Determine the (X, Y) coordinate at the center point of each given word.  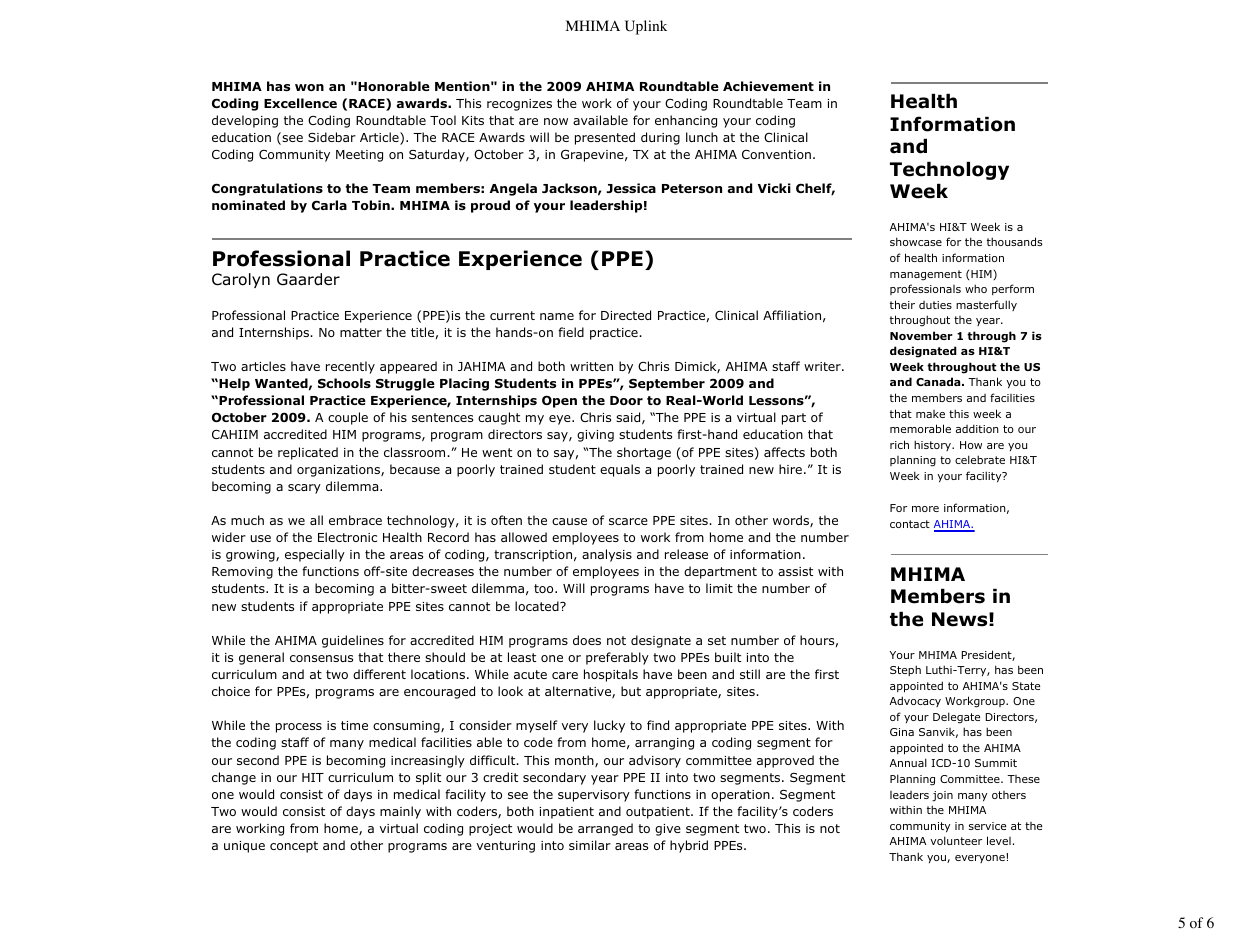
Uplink (646, 27)
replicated (308, 453)
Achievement (768, 86)
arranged (605, 829)
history (933, 445)
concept (294, 847)
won (309, 87)
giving (595, 436)
